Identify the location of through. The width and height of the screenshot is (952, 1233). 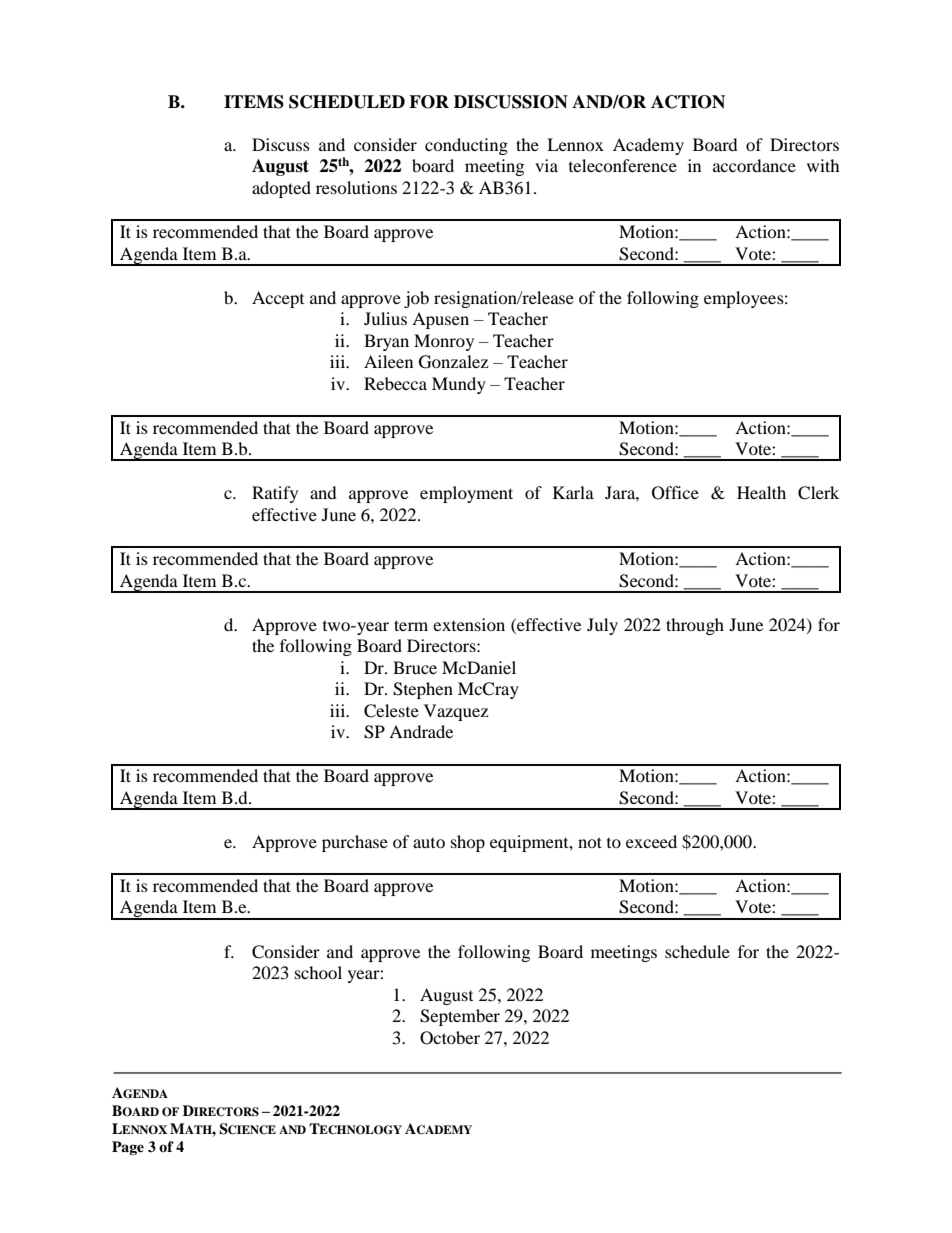
(695, 626).
